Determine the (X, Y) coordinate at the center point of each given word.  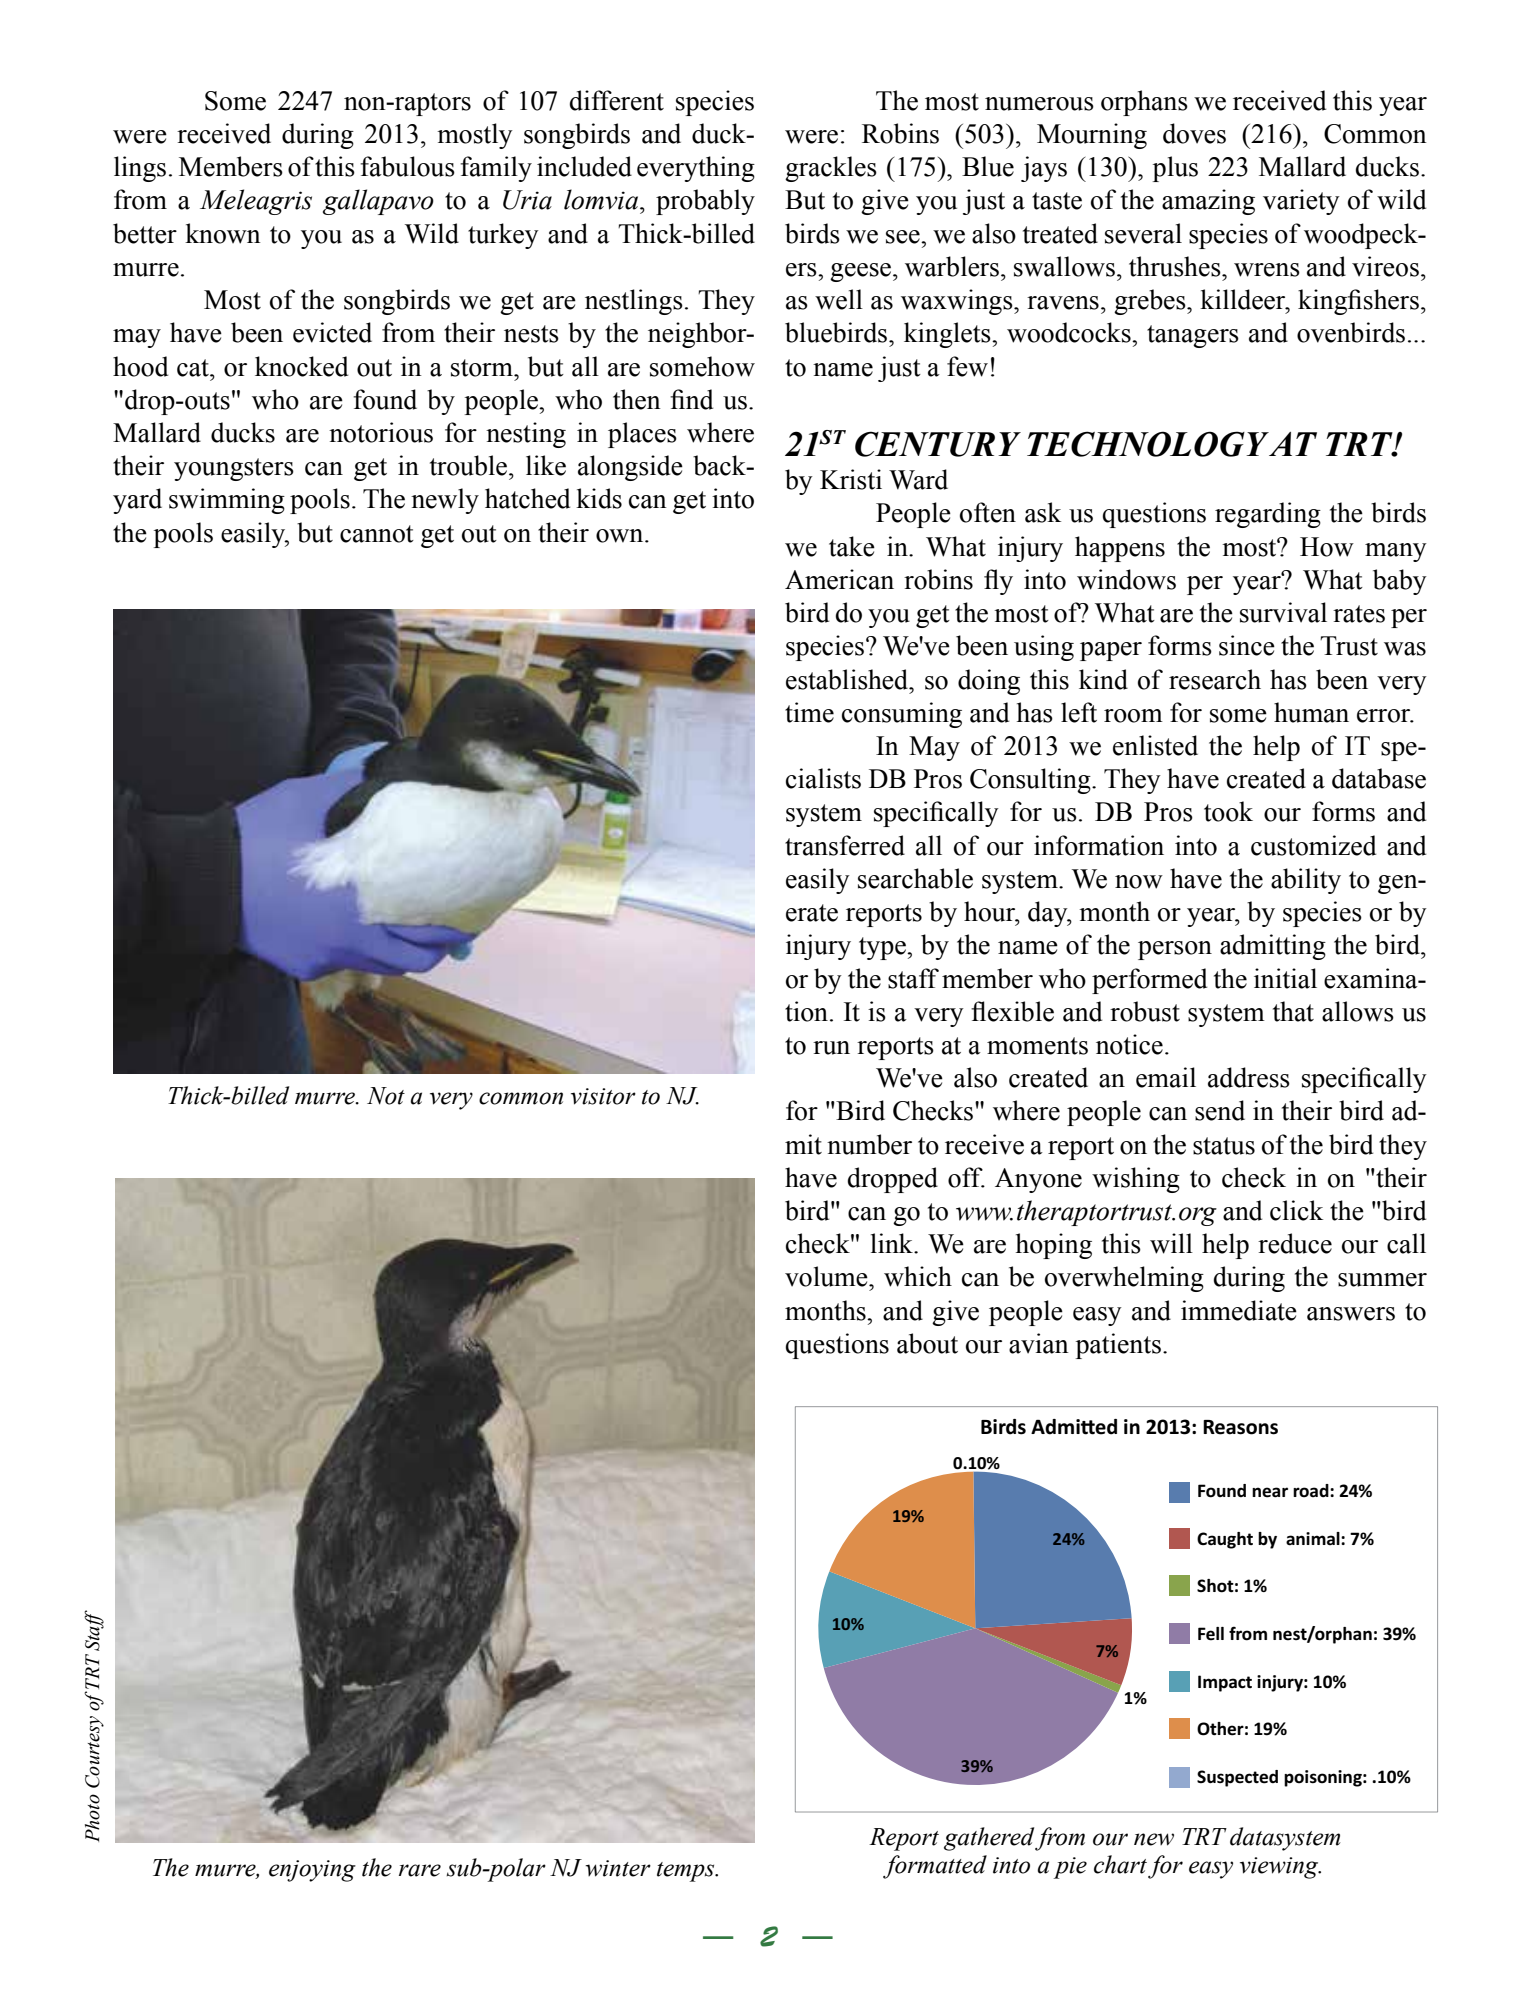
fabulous (408, 166)
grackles (831, 169)
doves (1194, 133)
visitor (603, 1096)
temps (687, 1872)
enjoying (312, 1871)
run (831, 1048)
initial (1285, 978)
